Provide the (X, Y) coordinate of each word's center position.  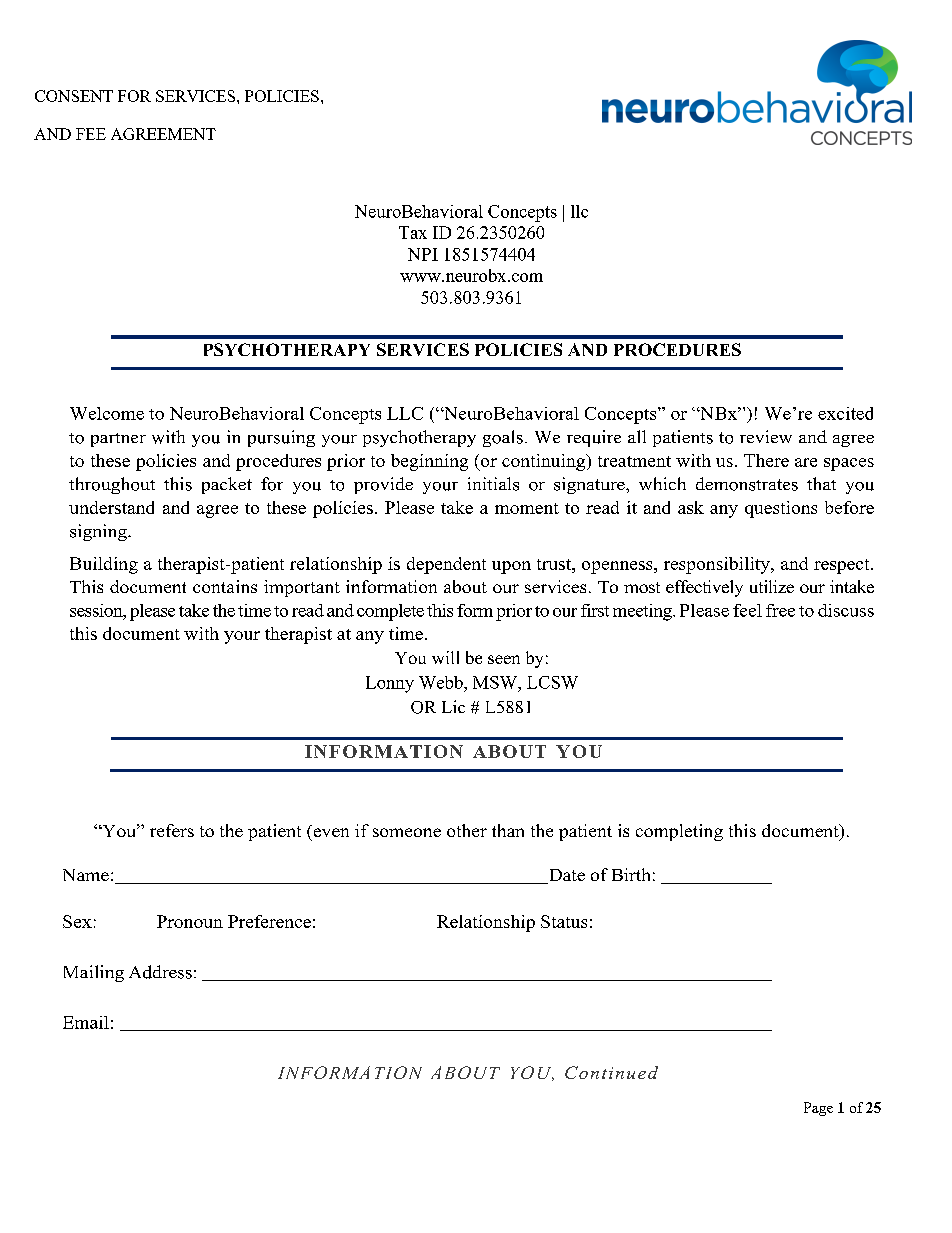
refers (172, 830)
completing (679, 832)
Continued (611, 1072)
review (766, 436)
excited (845, 413)
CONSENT (74, 96)
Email (86, 1022)
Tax (413, 232)
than (508, 830)
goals (503, 438)
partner (118, 440)
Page (818, 1109)
